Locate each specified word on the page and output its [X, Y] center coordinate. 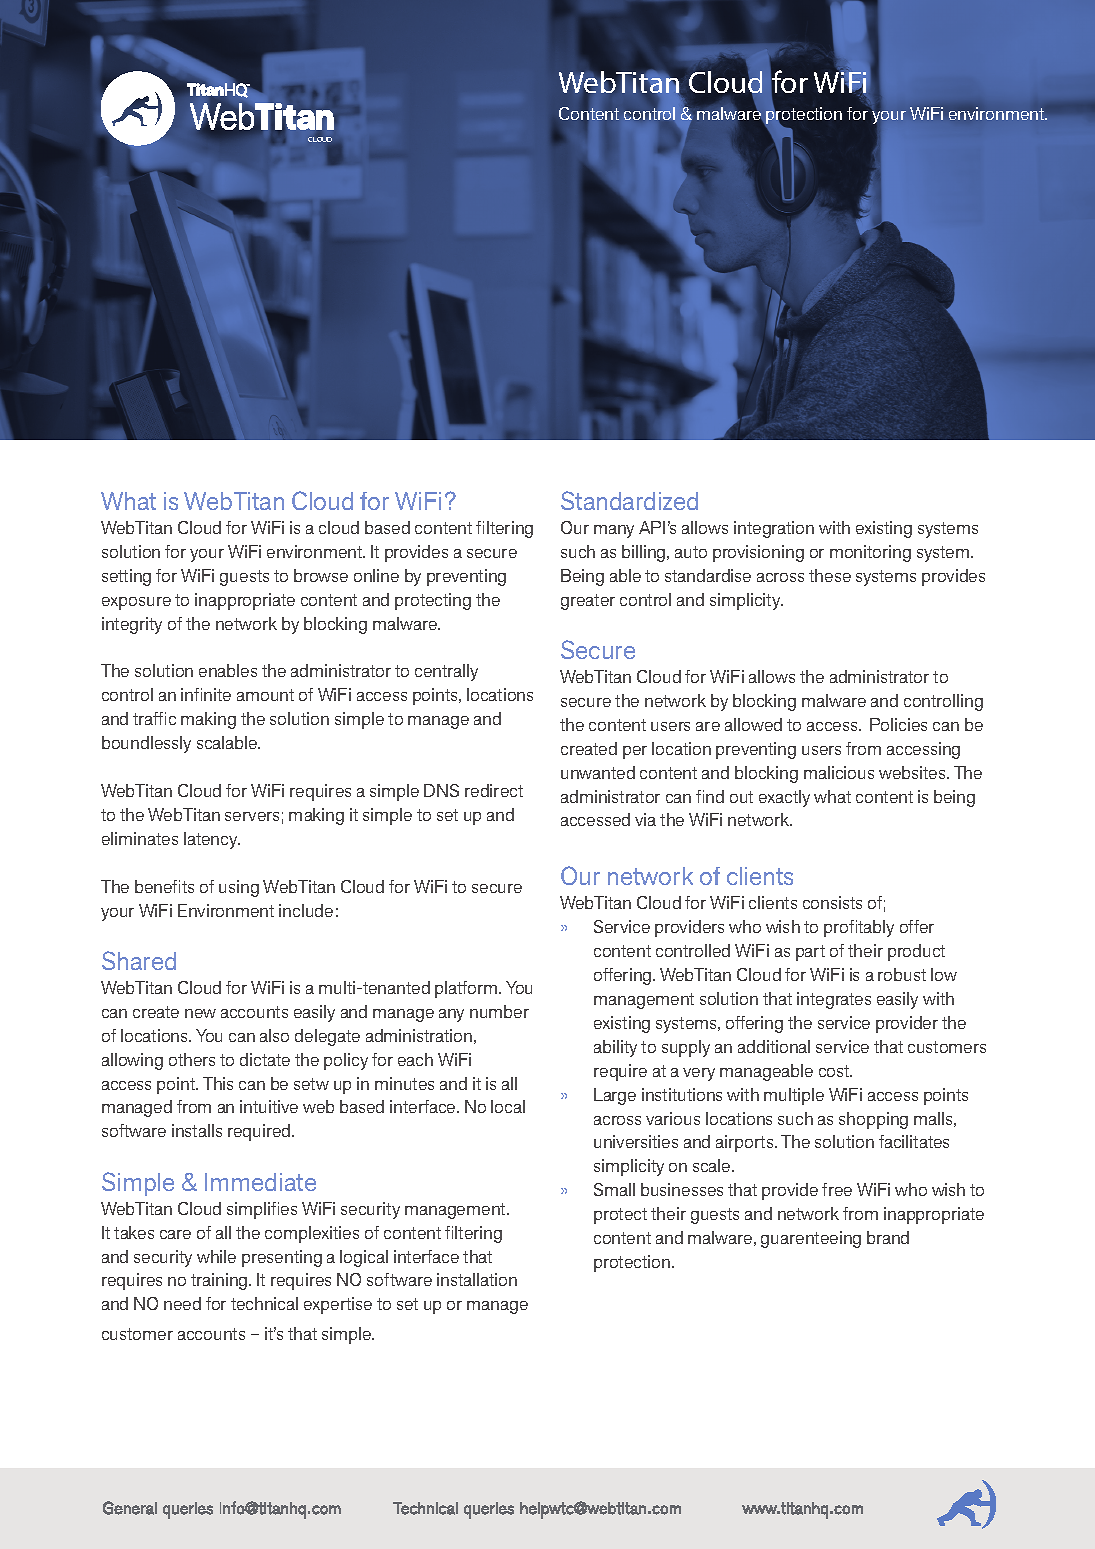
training [220, 1281]
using [239, 888]
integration [774, 529]
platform [467, 989]
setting [126, 577]
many [614, 531]
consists [832, 902]
